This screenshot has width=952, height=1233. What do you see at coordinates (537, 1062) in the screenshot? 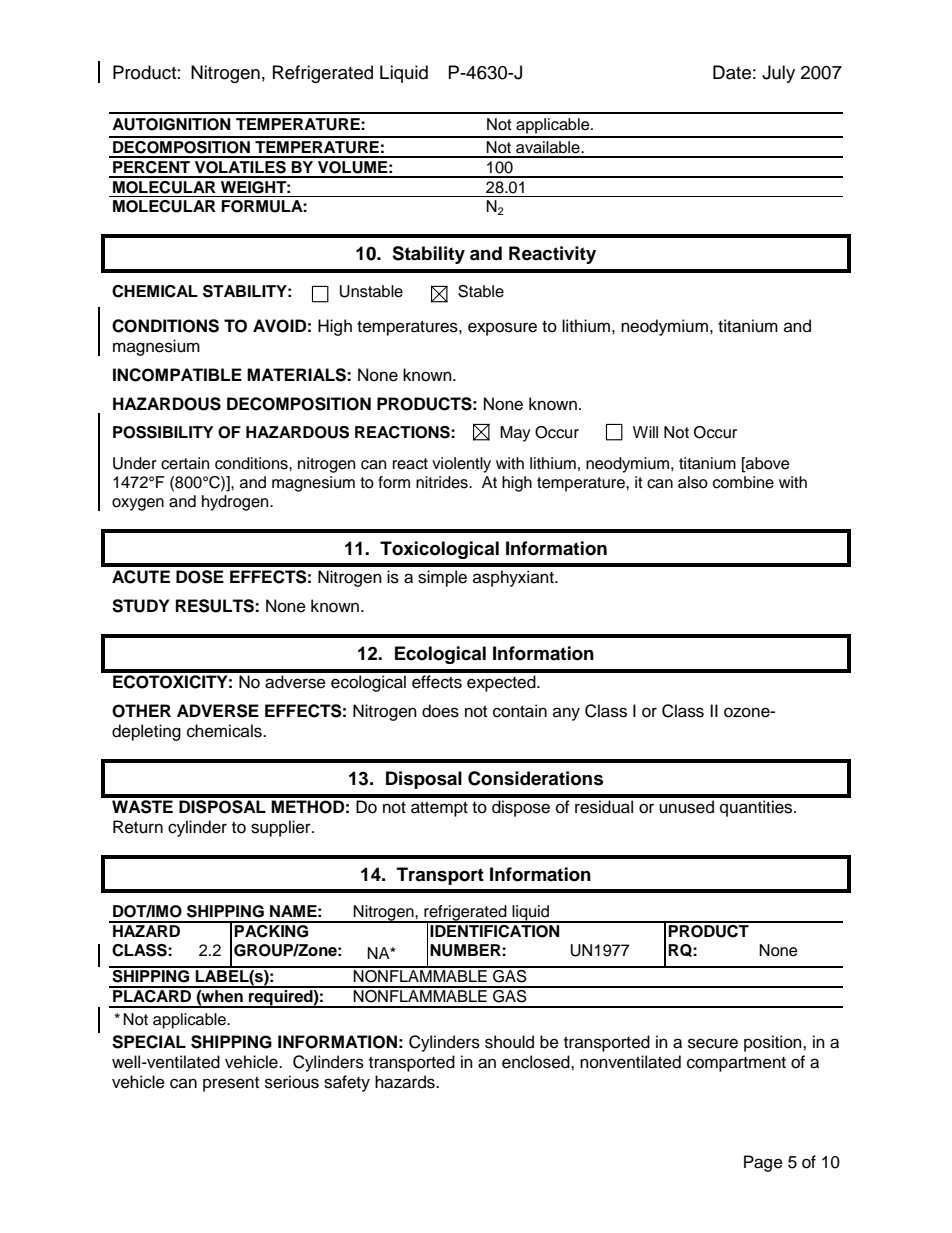
I see `enclosed` at bounding box center [537, 1062].
